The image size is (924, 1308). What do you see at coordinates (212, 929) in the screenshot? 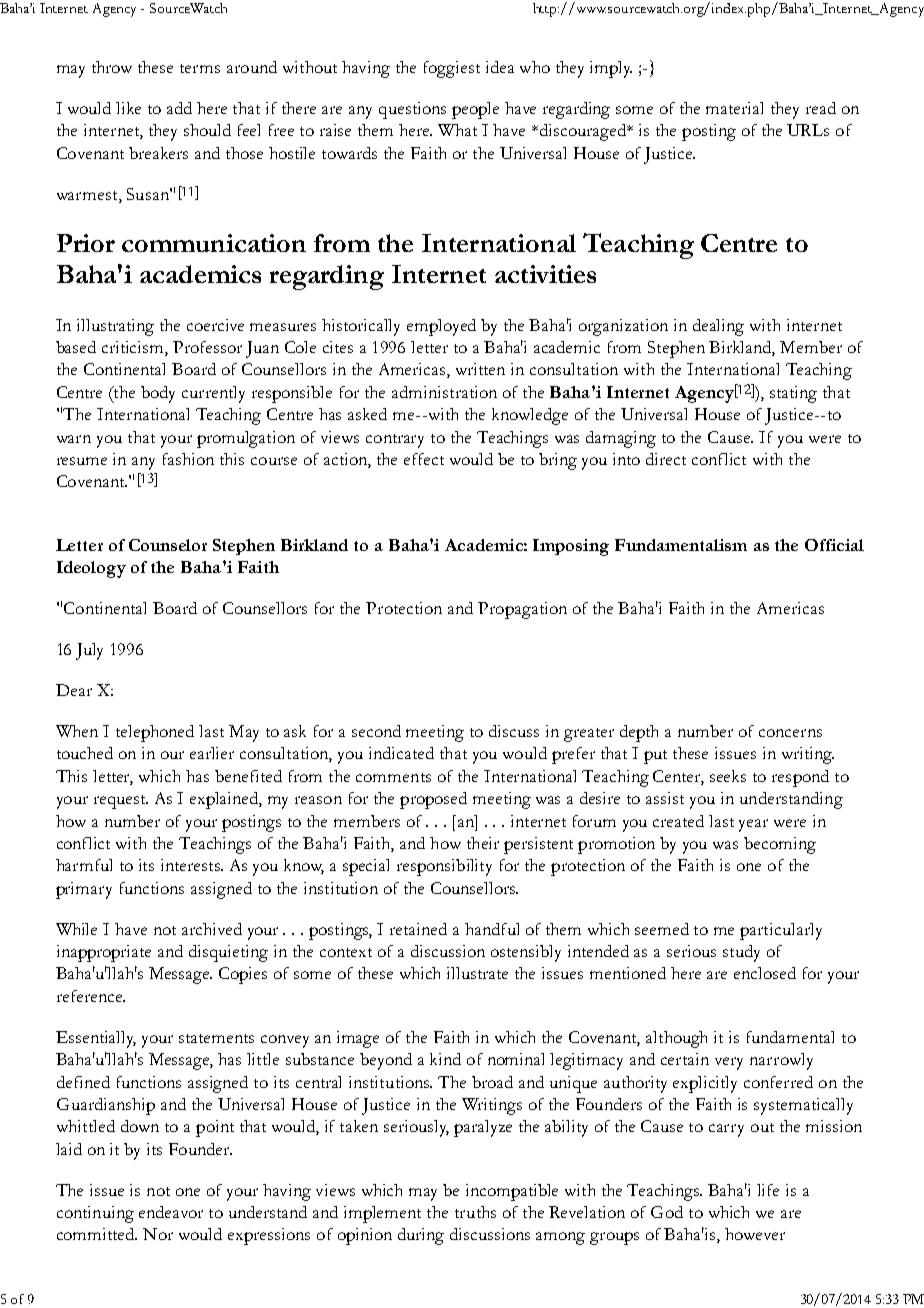
I see `archived` at bounding box center [212, 929].
